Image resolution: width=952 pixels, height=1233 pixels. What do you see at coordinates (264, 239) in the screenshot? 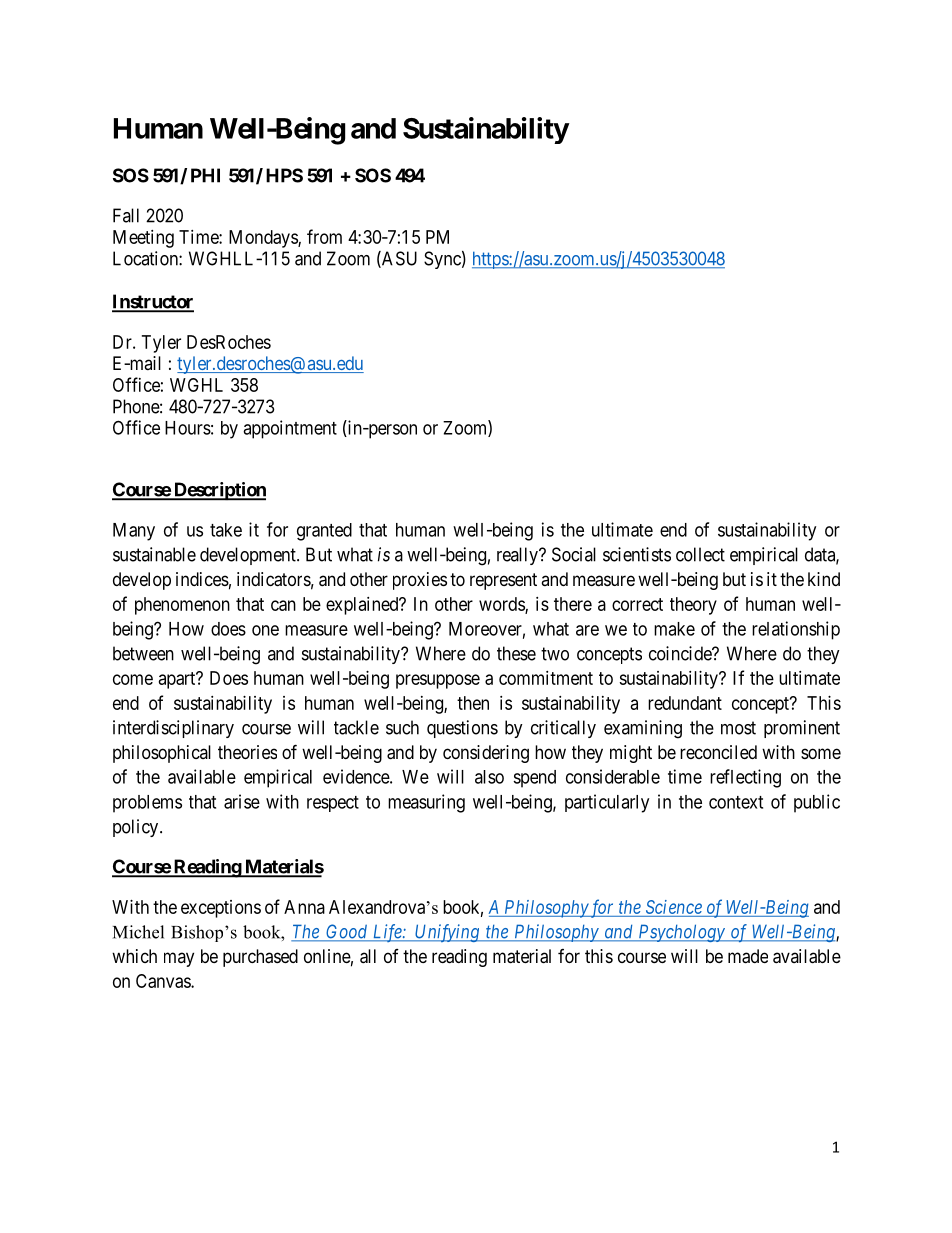
I see `Mondays` at bounding box center [264, 239].
